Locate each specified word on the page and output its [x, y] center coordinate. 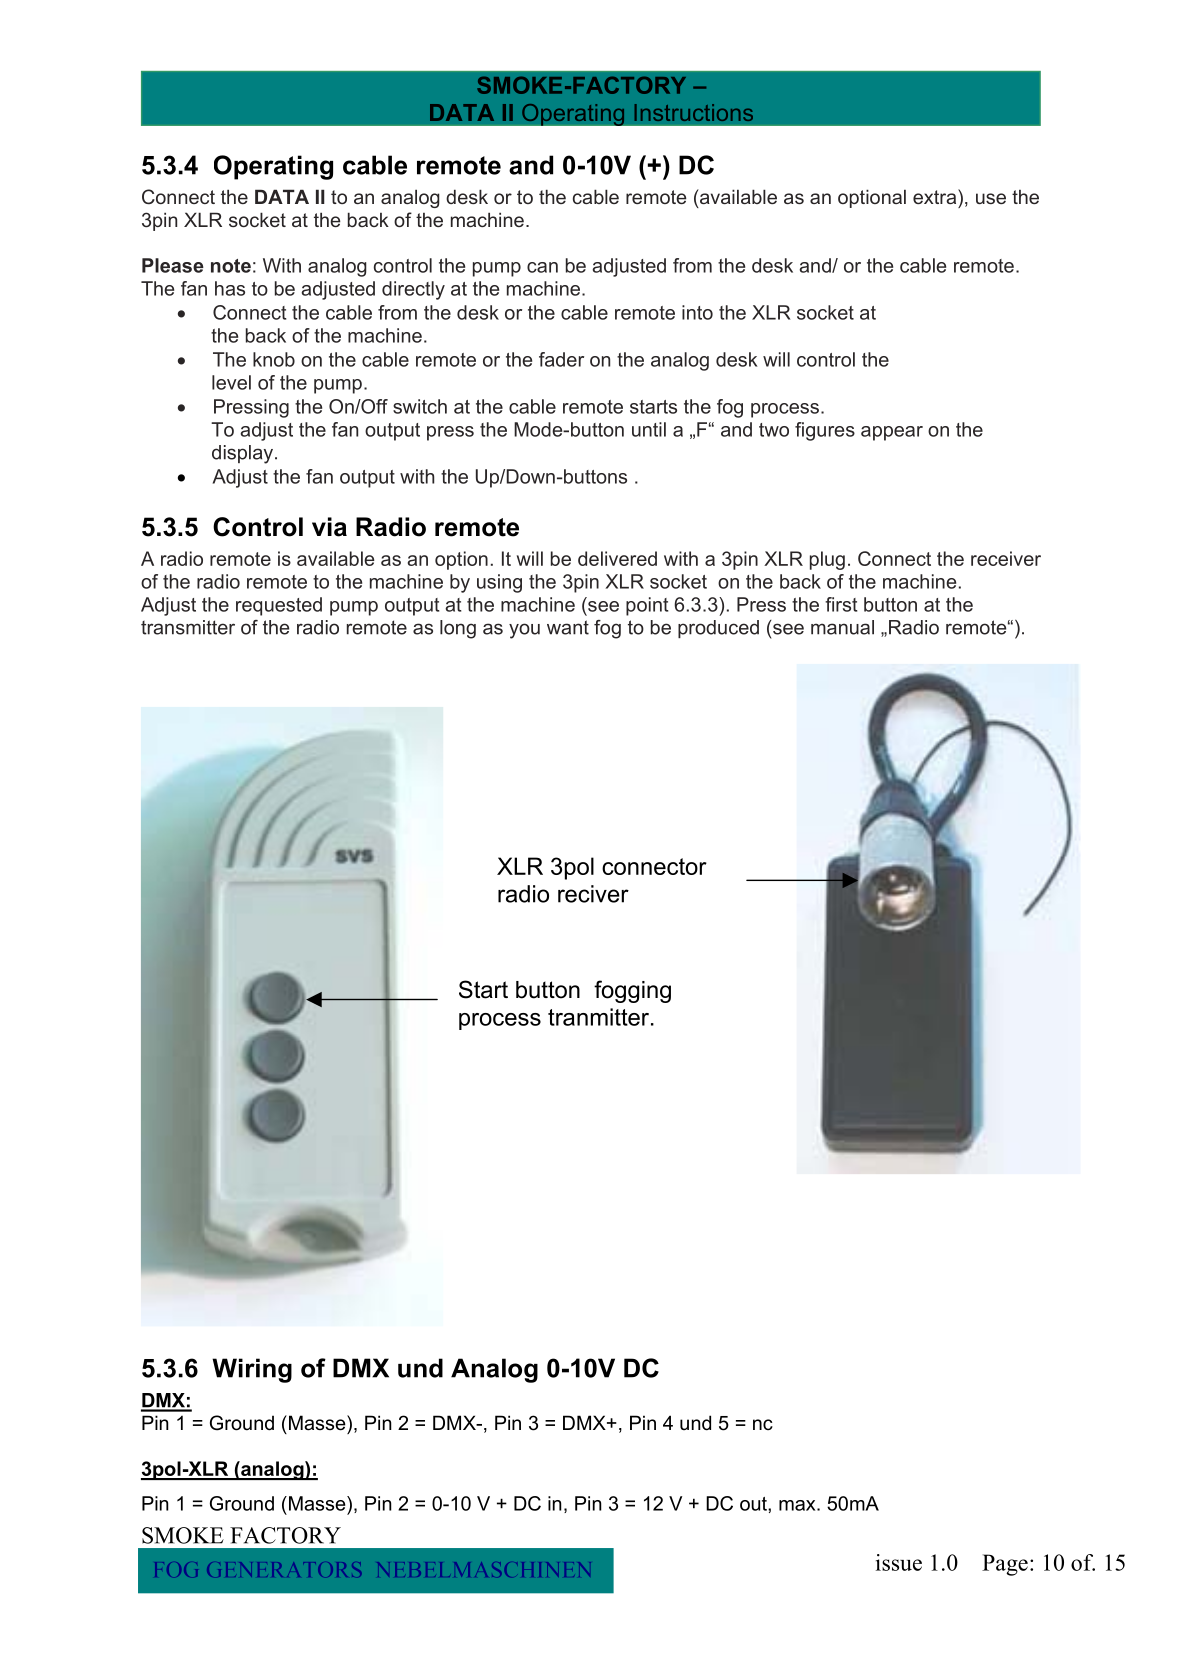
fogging [632, 991]
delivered [617, 558]
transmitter [188, 627]
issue [899, 1562]
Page [1005, 1565]
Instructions [693, 112]
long [458, 629]
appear [892, 433]
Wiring [252, 1370]
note [231, 266]
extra [936, 196]
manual [842, 627]
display [244, 454]
